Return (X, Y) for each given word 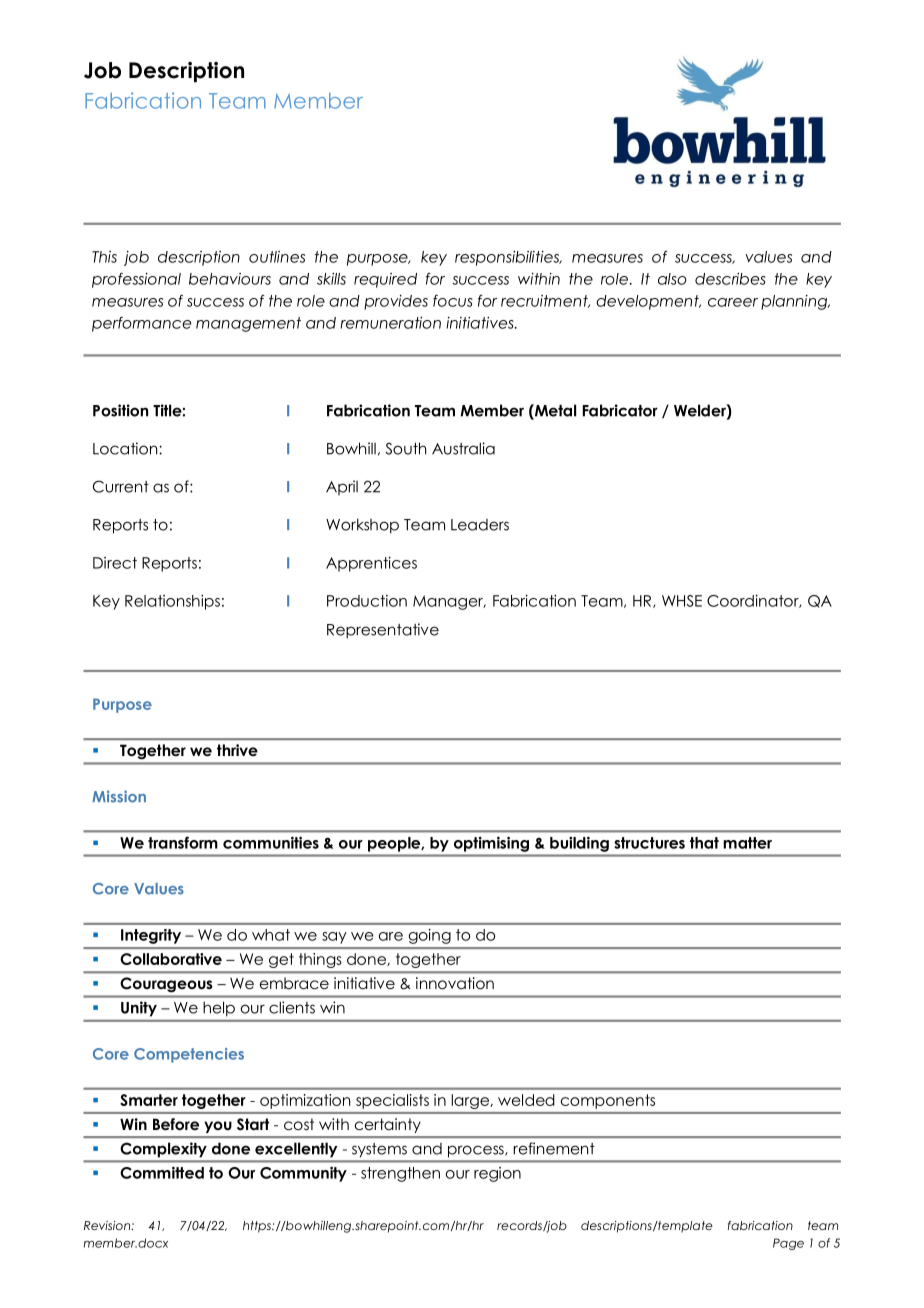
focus (453, 300)
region (497, 1174)
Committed (162, 1172)
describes (730, 279)
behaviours (230, 279)
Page (788, 1244)
